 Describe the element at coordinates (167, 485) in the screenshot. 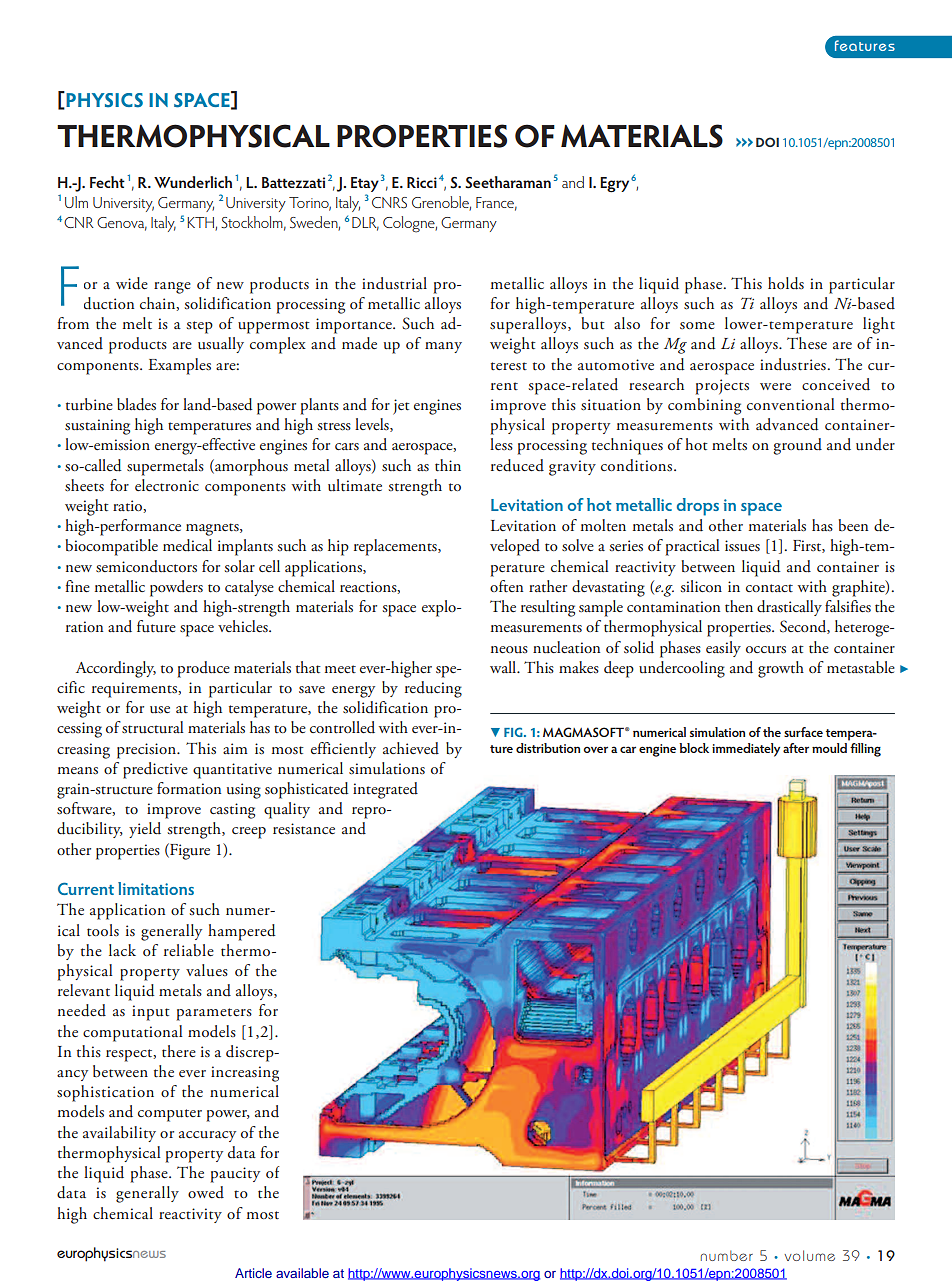

I see `electronic` at that location.
